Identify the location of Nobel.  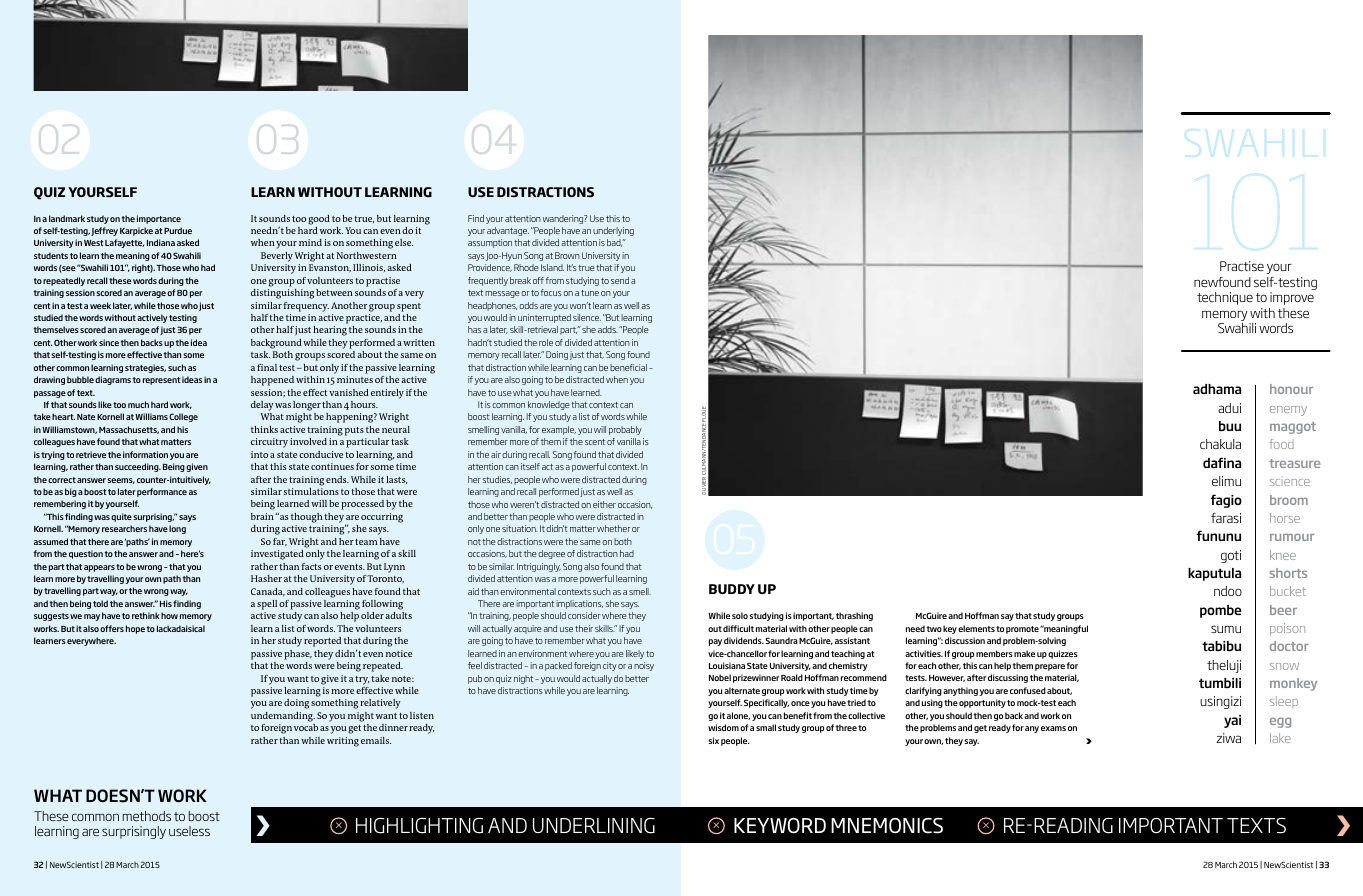
(720, 677).
